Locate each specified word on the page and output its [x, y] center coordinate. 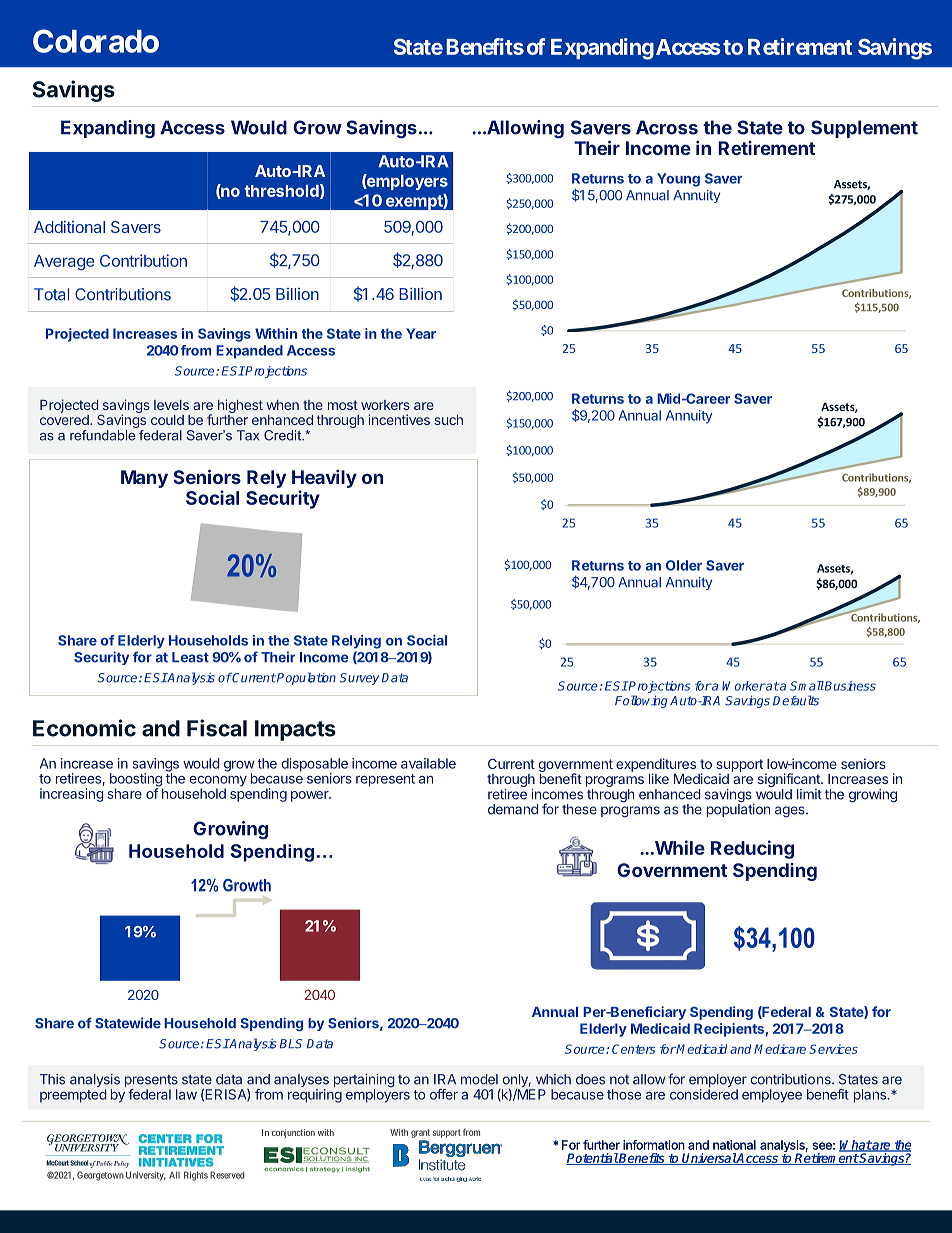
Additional [69, 227]
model [479, 1079]
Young [678, 180]
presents [151, 1082]
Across [667, 127]
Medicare [780, 1049]
